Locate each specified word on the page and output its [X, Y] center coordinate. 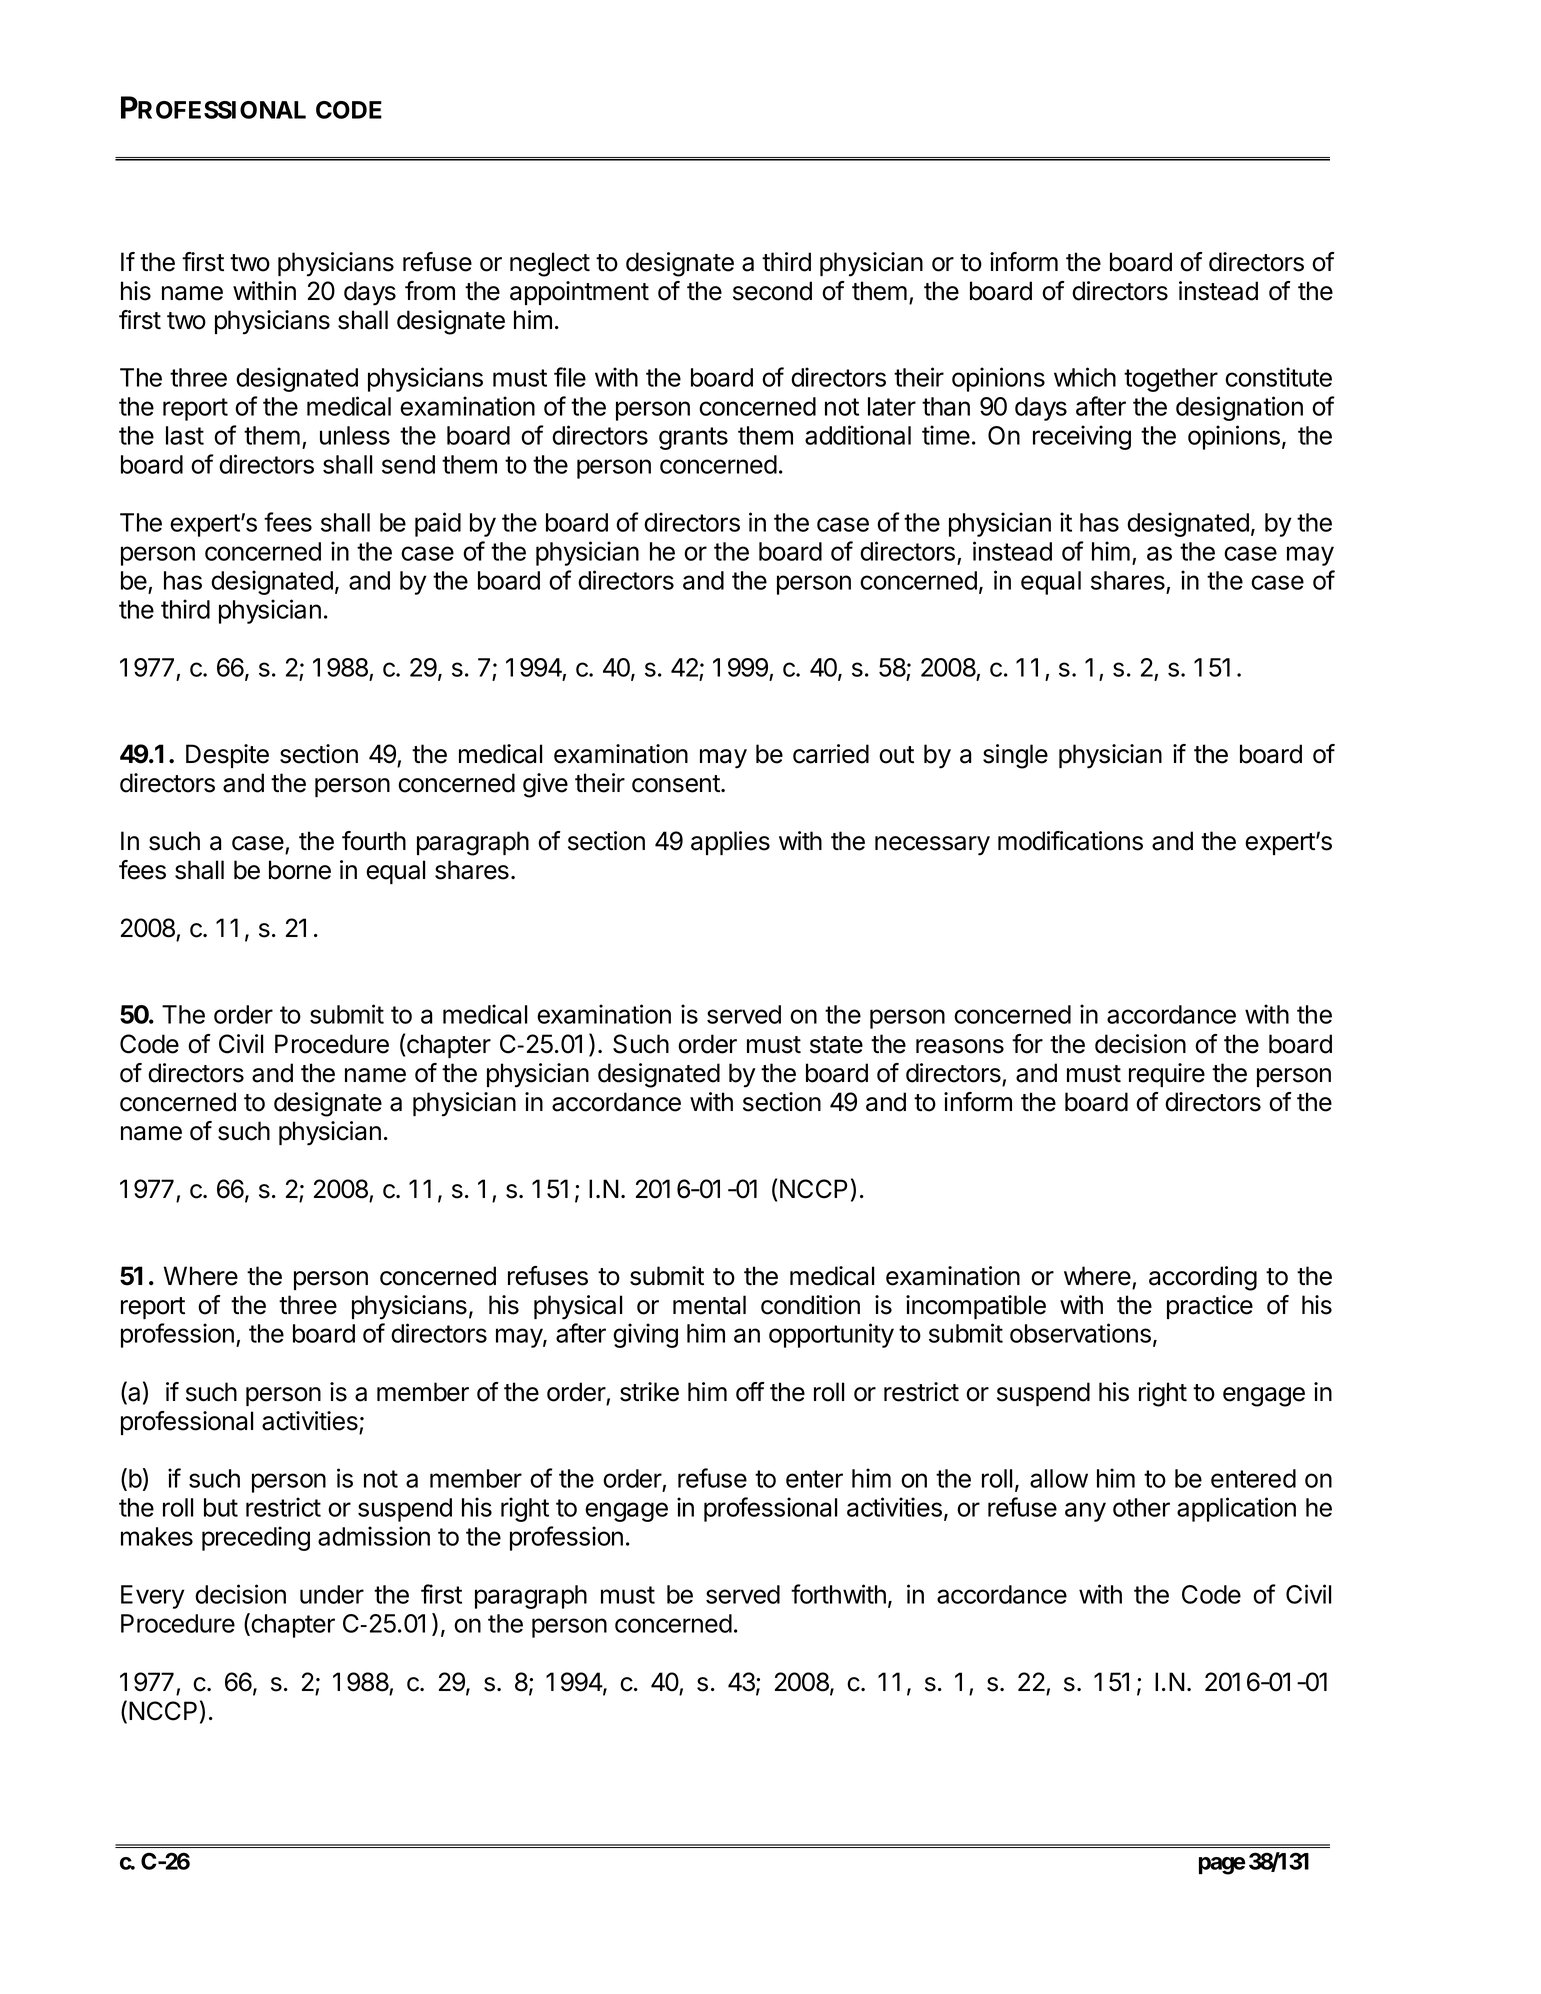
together [1171, 380]
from [430, 291]
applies [730, 843]
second [772, 291]
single [1015, 756]
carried [831, 754]
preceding [256, 1538]
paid [438, 524]
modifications [1070, 841]
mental [709, 1305]
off [750, 1392]
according [1203, 1278]
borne [300, 870]
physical [578, 1307]
